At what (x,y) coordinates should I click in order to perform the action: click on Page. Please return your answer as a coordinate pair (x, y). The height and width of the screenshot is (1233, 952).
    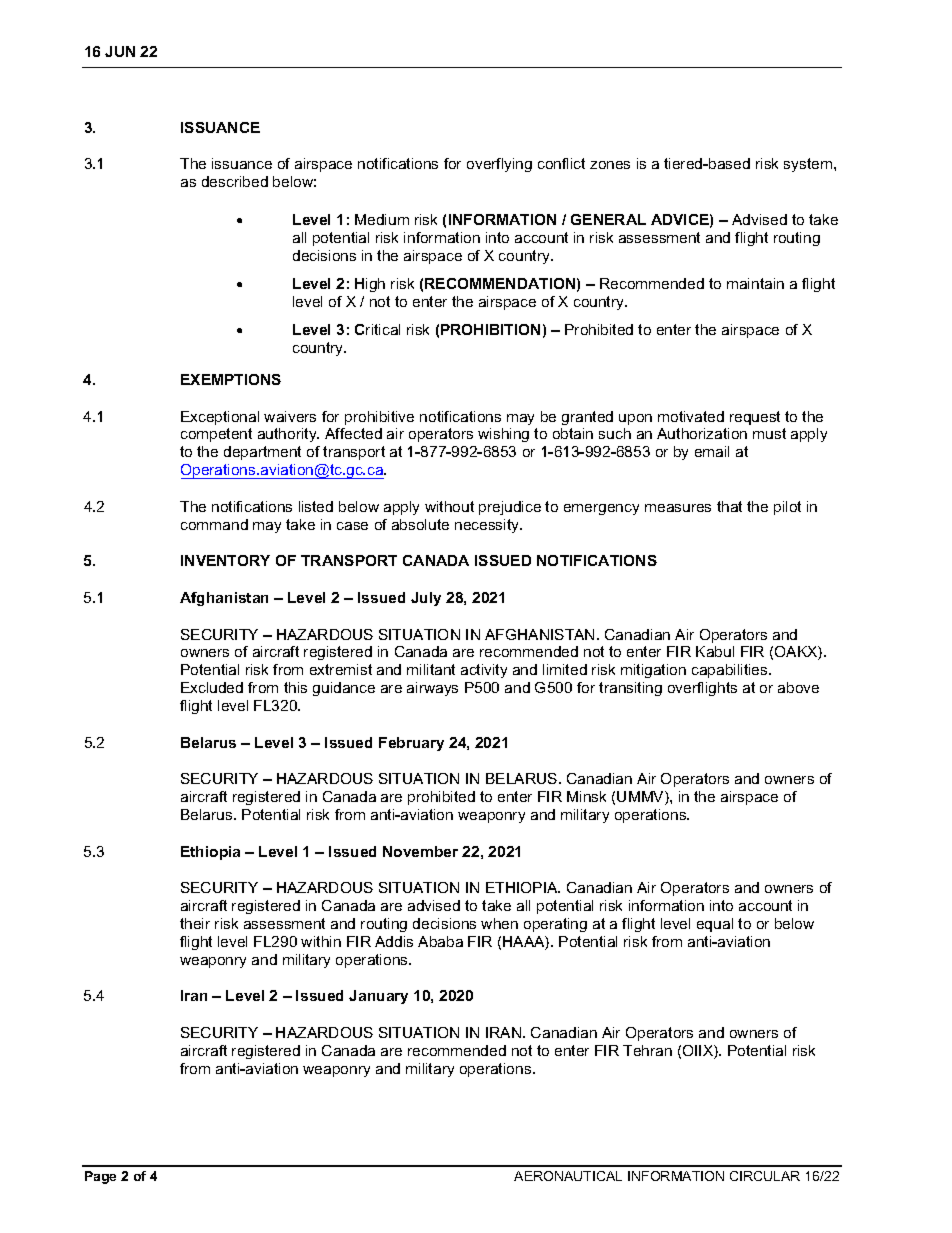
    Looking at the image, I should click on (100, 1177).
